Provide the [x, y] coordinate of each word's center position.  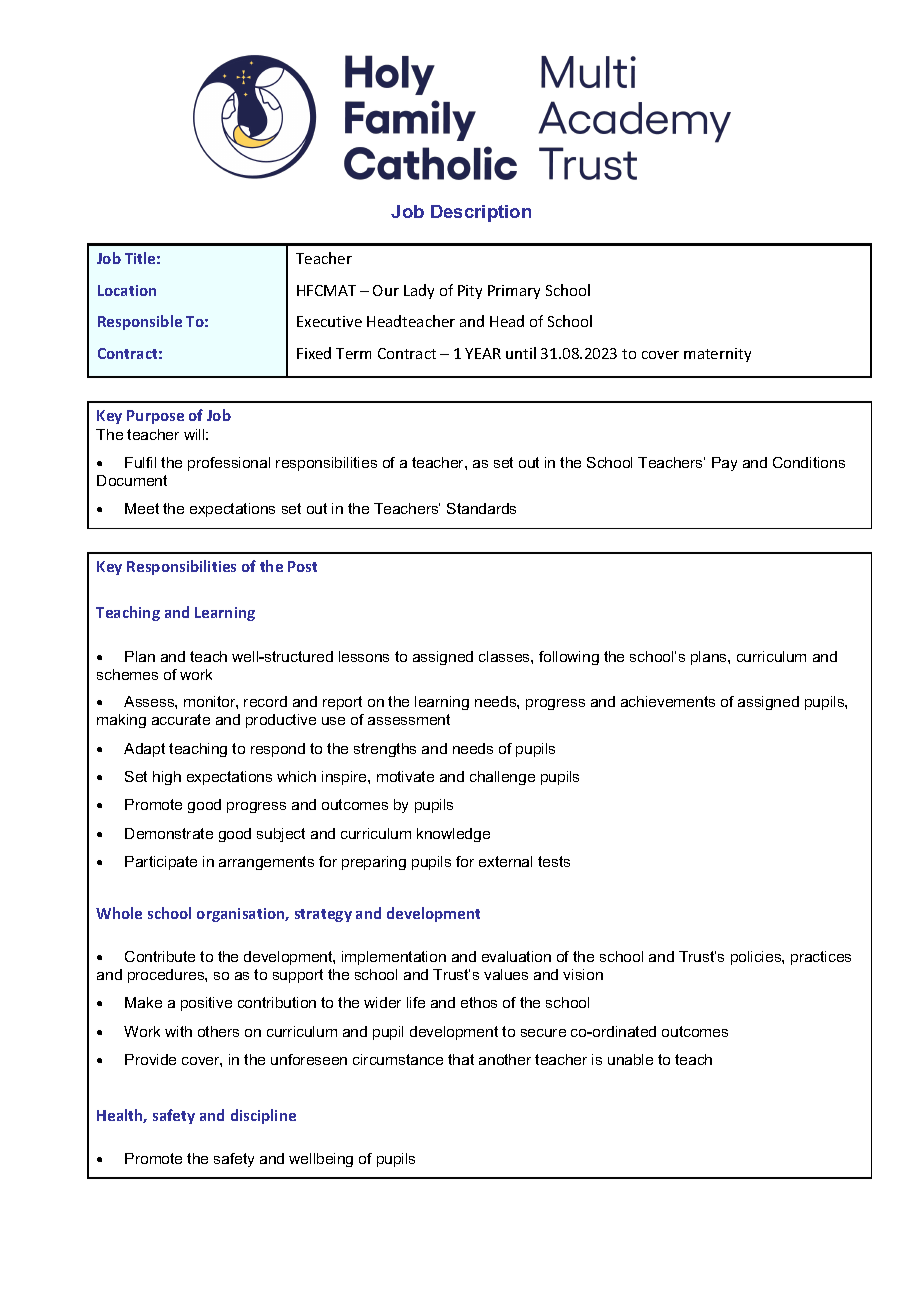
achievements [668, 701]
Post [302, 566]
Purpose [155, 417]
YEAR [483, 353]
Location [127, 290]
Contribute [160, 956]
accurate [181, 719]
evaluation [516, 956]
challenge [502, 778]
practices [821, 958]
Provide [150, 1059]
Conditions [809, 462]
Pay [724, 464]
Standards [481, 508]
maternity [717, 355]
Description [481, 213]
